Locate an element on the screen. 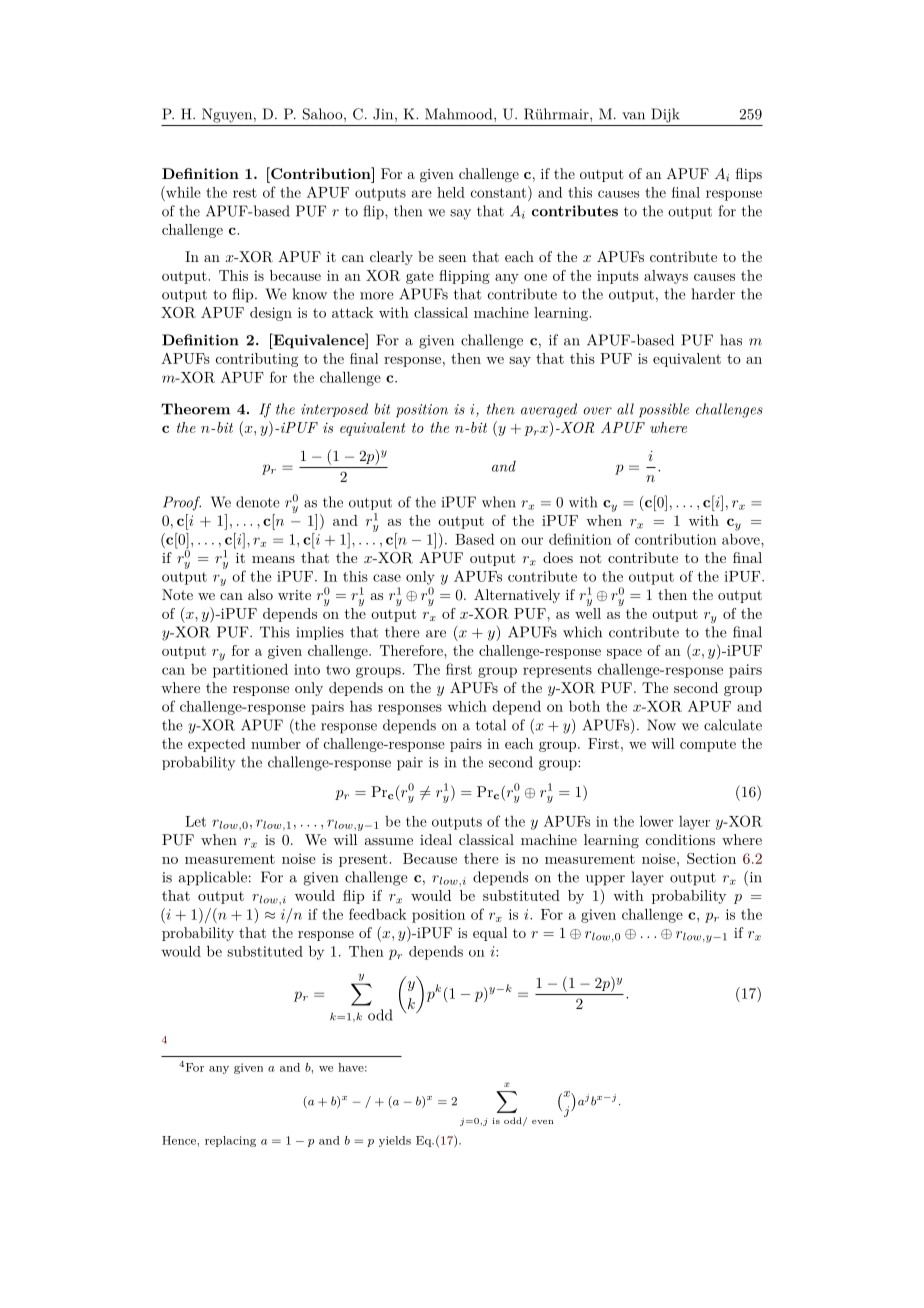 This screenshot has height=1308, width=924. rest is located at coordinates (245, 193).
